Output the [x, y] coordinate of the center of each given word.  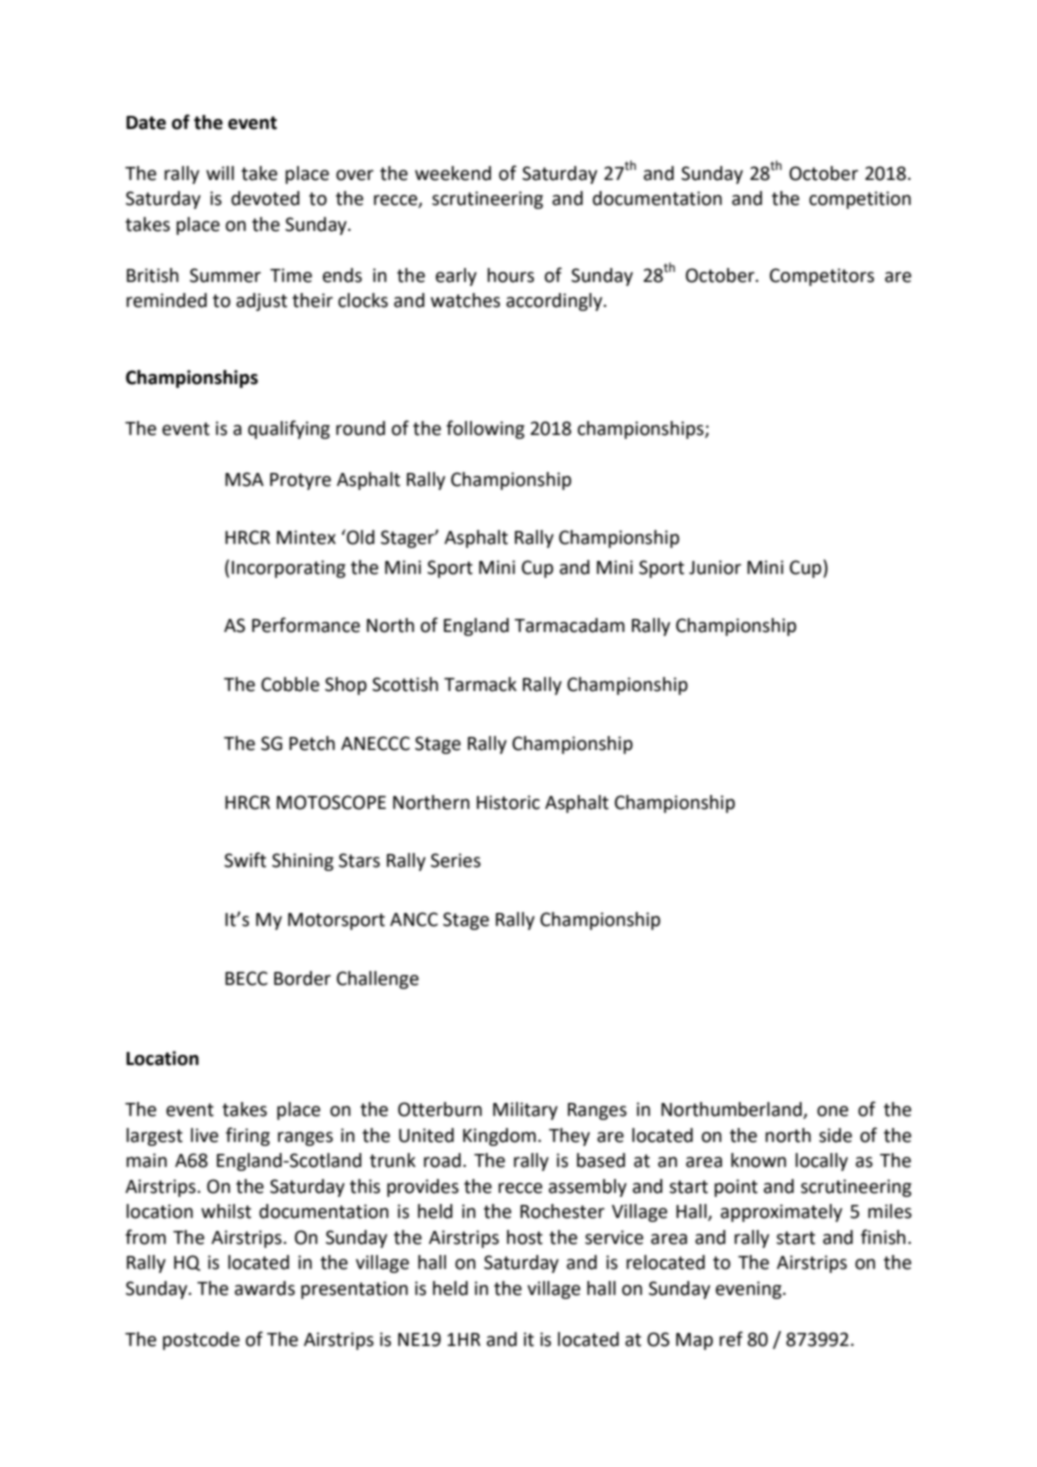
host [525, 1237]
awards [265, 1288]
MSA [244, 479]
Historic [508, 802]
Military [525, 1111]
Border [302, 978]
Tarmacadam [569, 625]
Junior [715, 567]
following [485, 429]
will [220, 173]
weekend [453, 173]
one [832, 1111]
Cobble [290, 684]
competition [860, 200]
